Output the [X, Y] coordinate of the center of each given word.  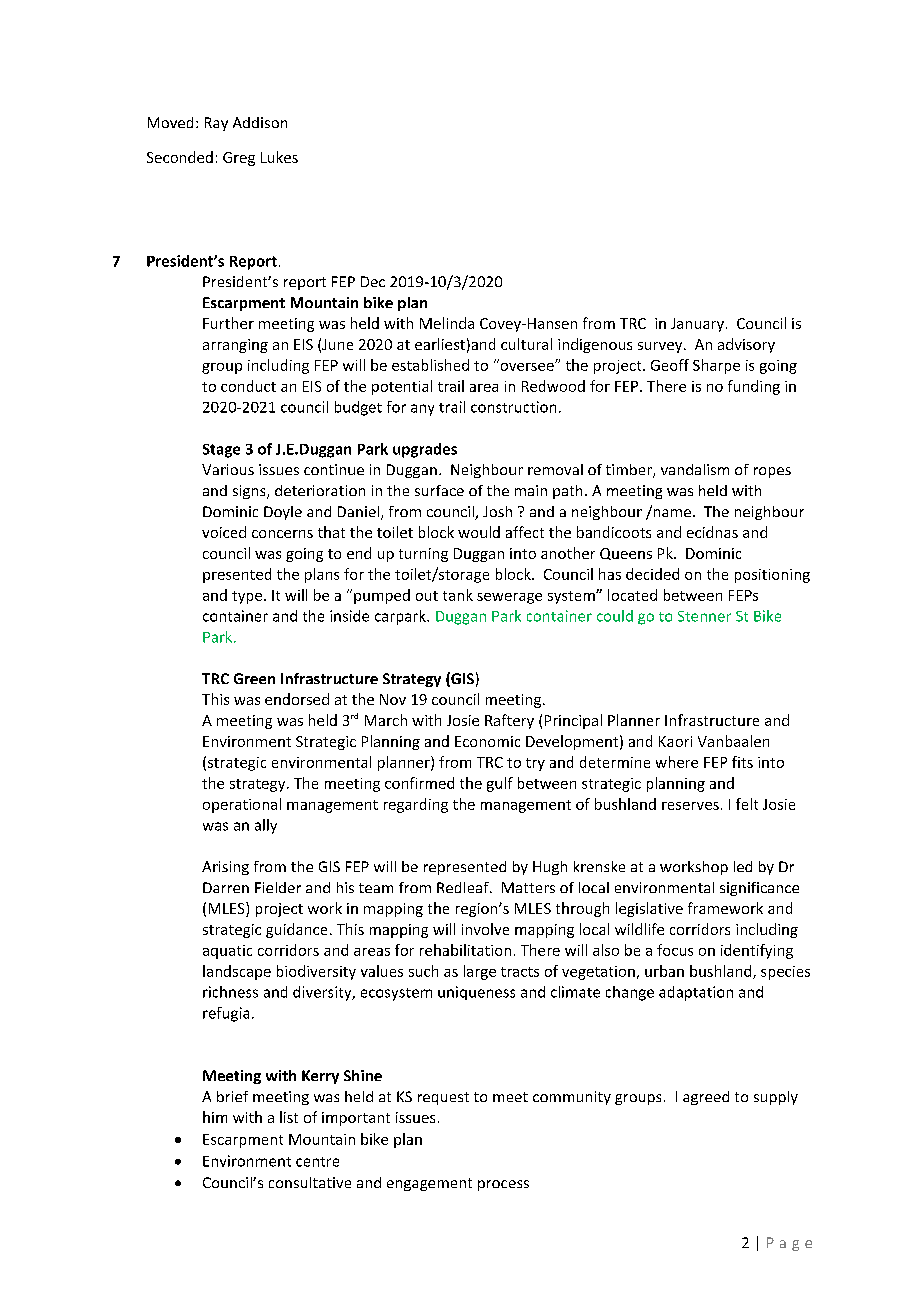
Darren [226, 887]
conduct [248, 386]
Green [254, 678]
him [215, 1117]
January [697, 325]
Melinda [447, 323]
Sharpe [716, 366]
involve [485, 929]
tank [458, 595]
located [632, 595]
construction [513, 407]
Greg [239, 159]
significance [759, 889]
